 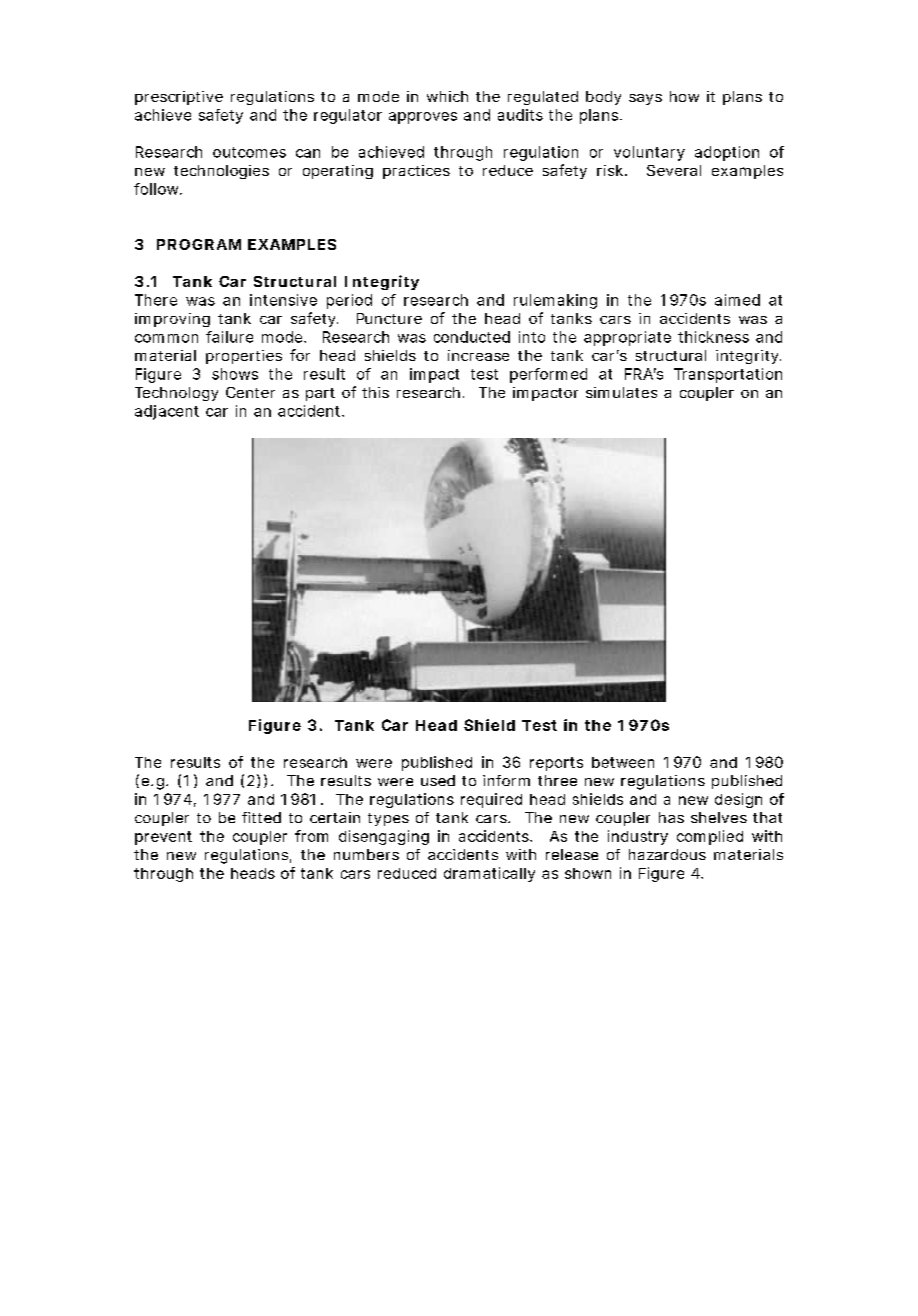 What do you see at coordinates (489, 874) in the image?
I see `dramatically` at bounding box center [489, 874].
